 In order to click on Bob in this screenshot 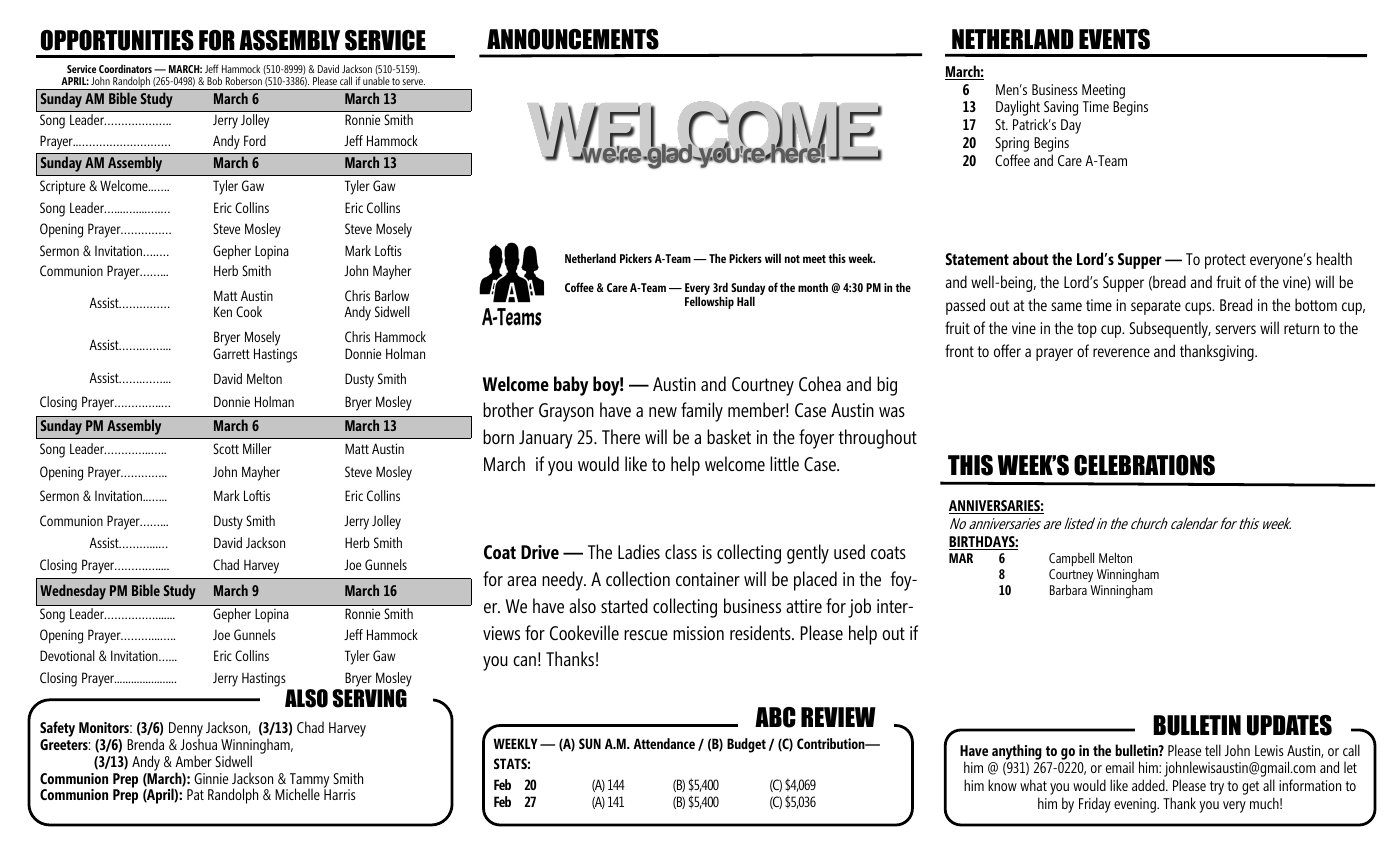, I will do `click(214, 80)`.
